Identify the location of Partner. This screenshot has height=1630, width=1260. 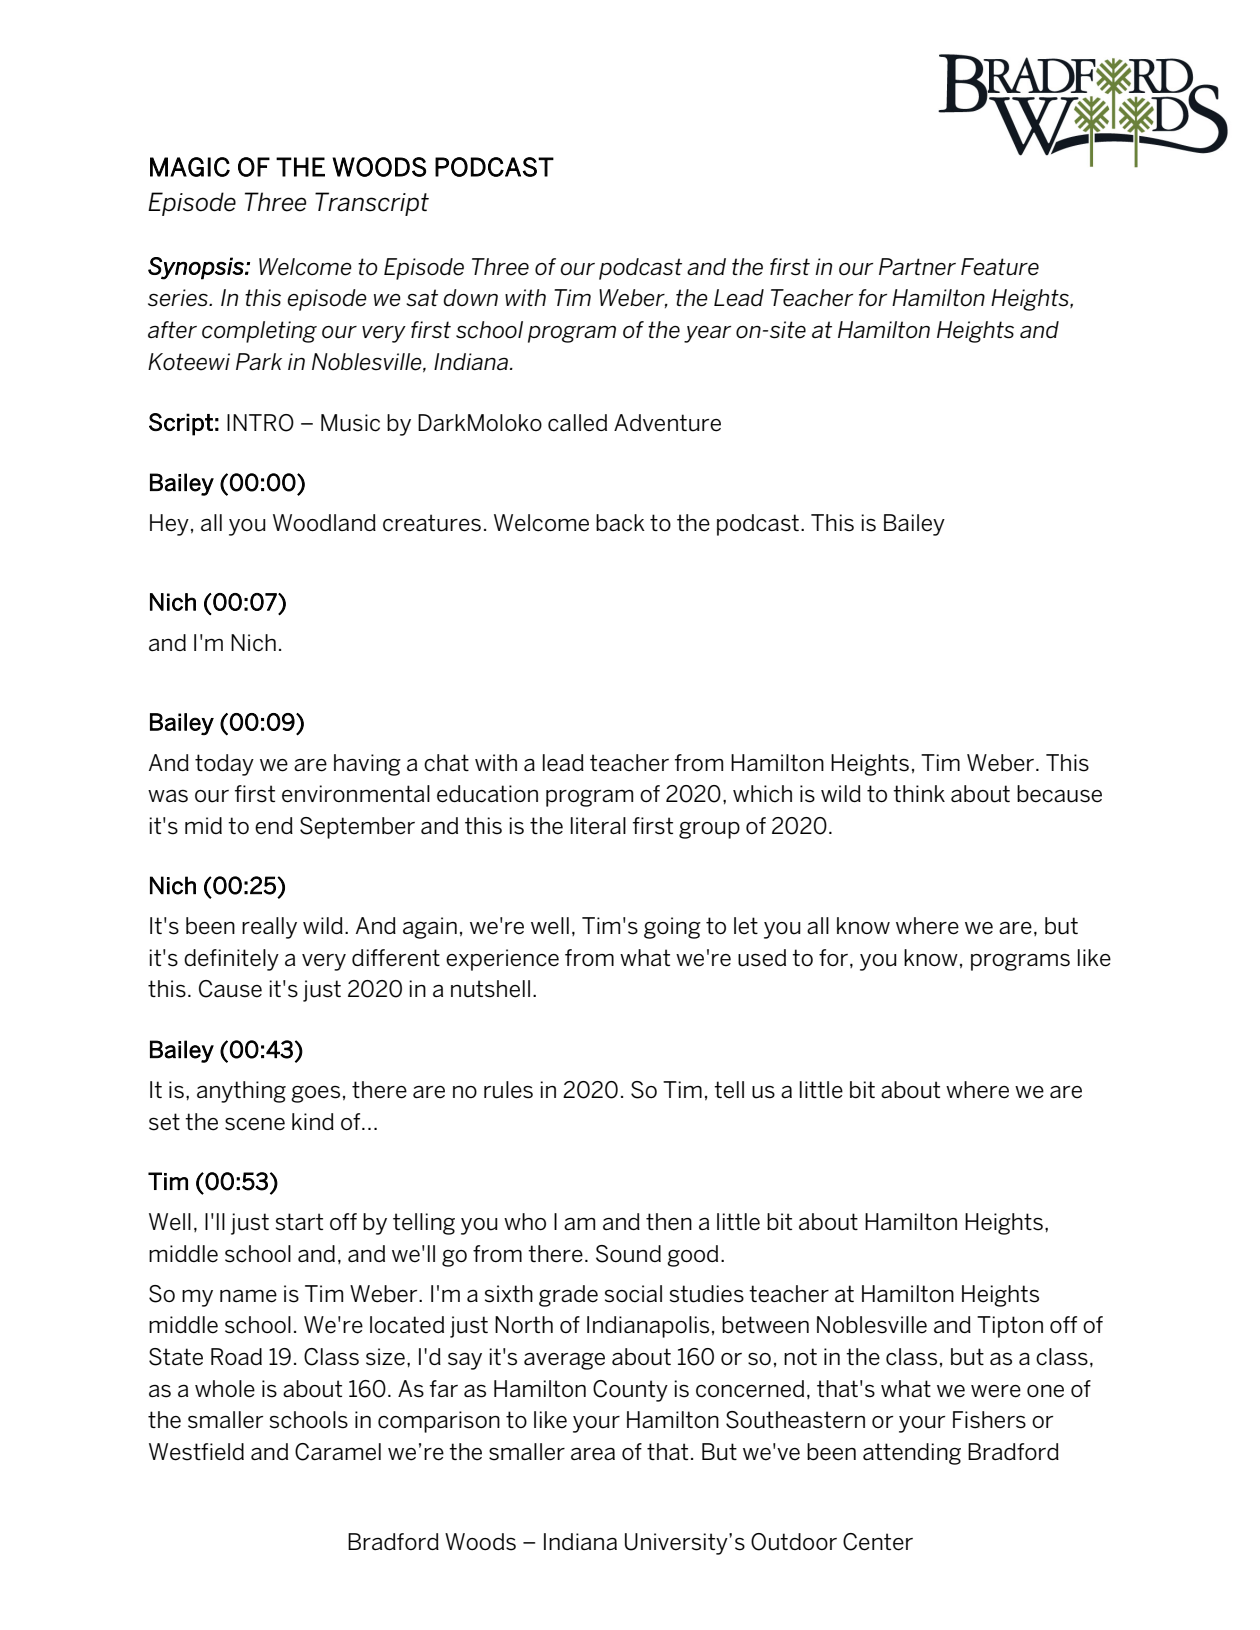
(917, 267).
